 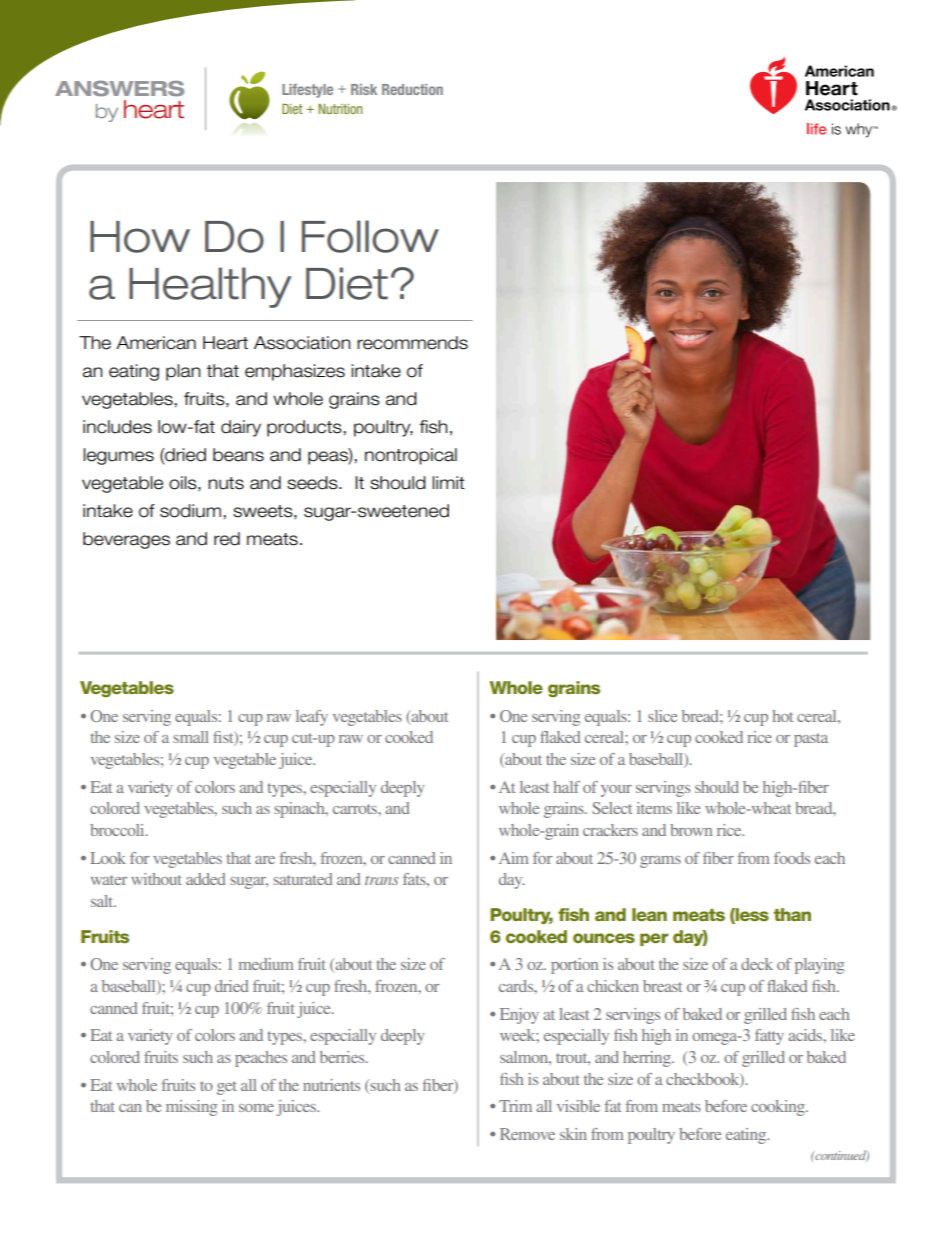 I want to click on Risk, so click(x=364, y=89).
